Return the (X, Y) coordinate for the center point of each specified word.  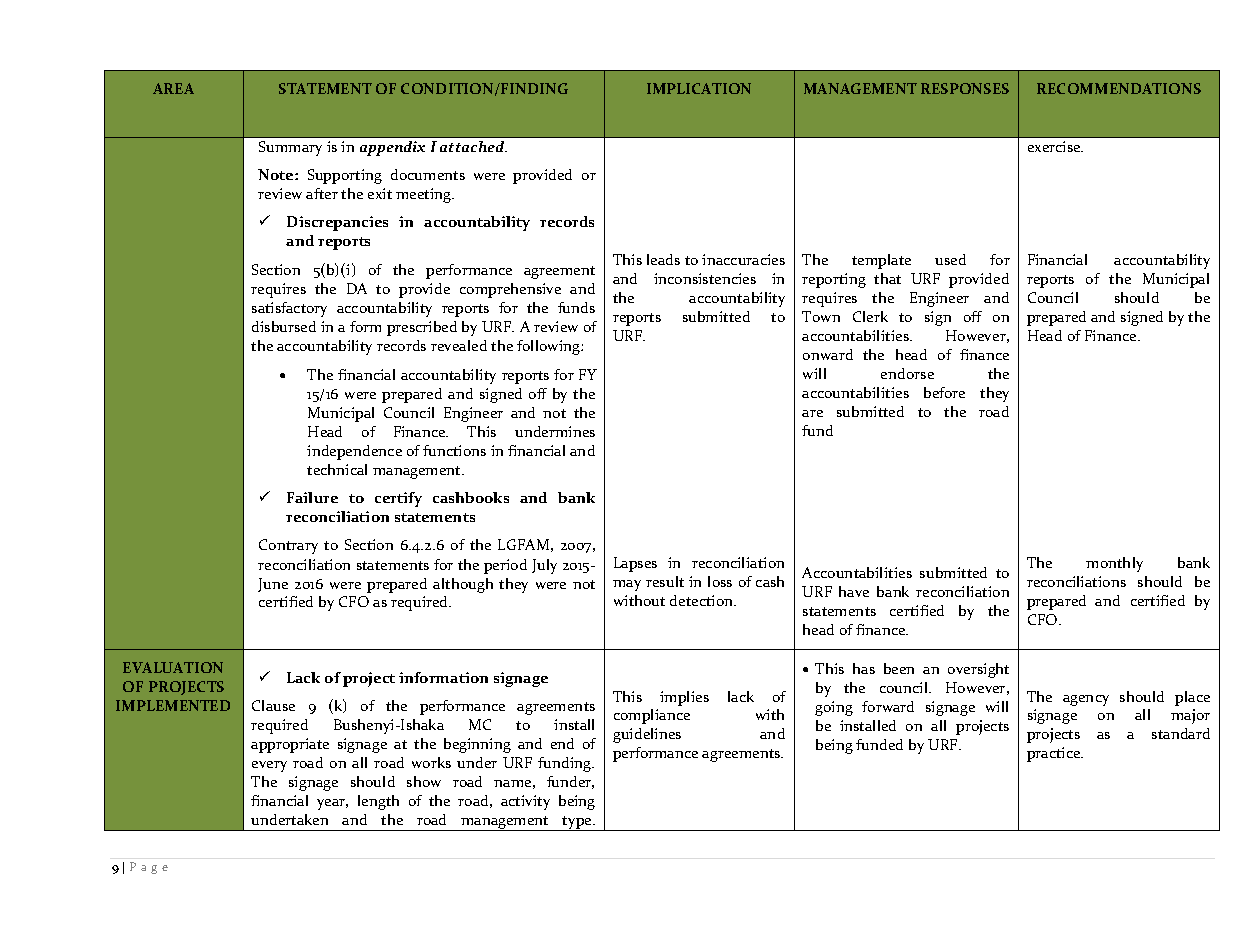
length (378, 802)
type (577, 823)
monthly (1114, 564)
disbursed (284, 326)
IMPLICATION (699, 88)
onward (828, 354)
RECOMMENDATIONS (1119, 88)
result (665, 581)
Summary (290, 148)
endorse (907, 373)
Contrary (288, 546)
